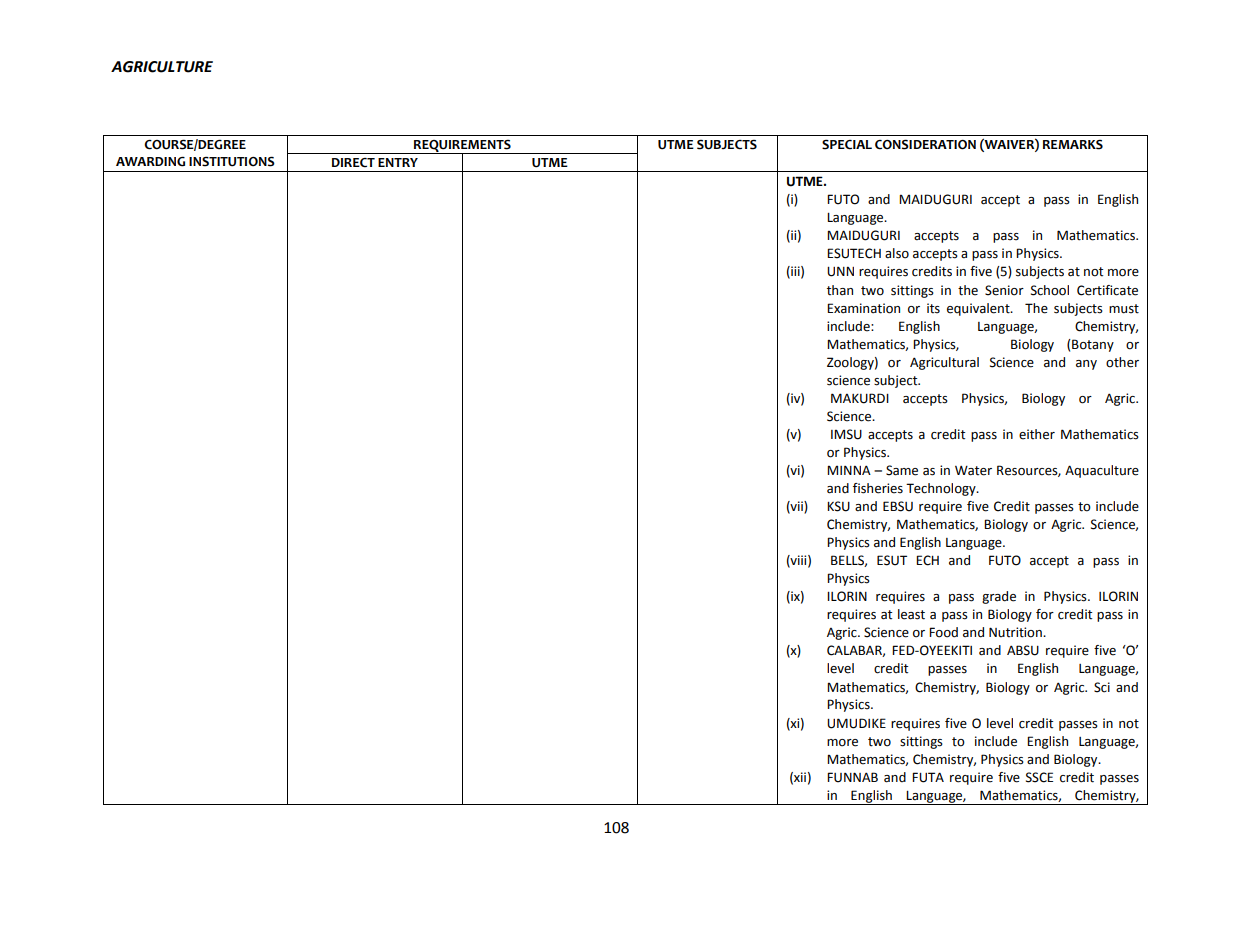 This screenshot has width=1233, height=952. Describe the element at coordinates (942, 489) in the screenshot. I see `Technology` at that location.
